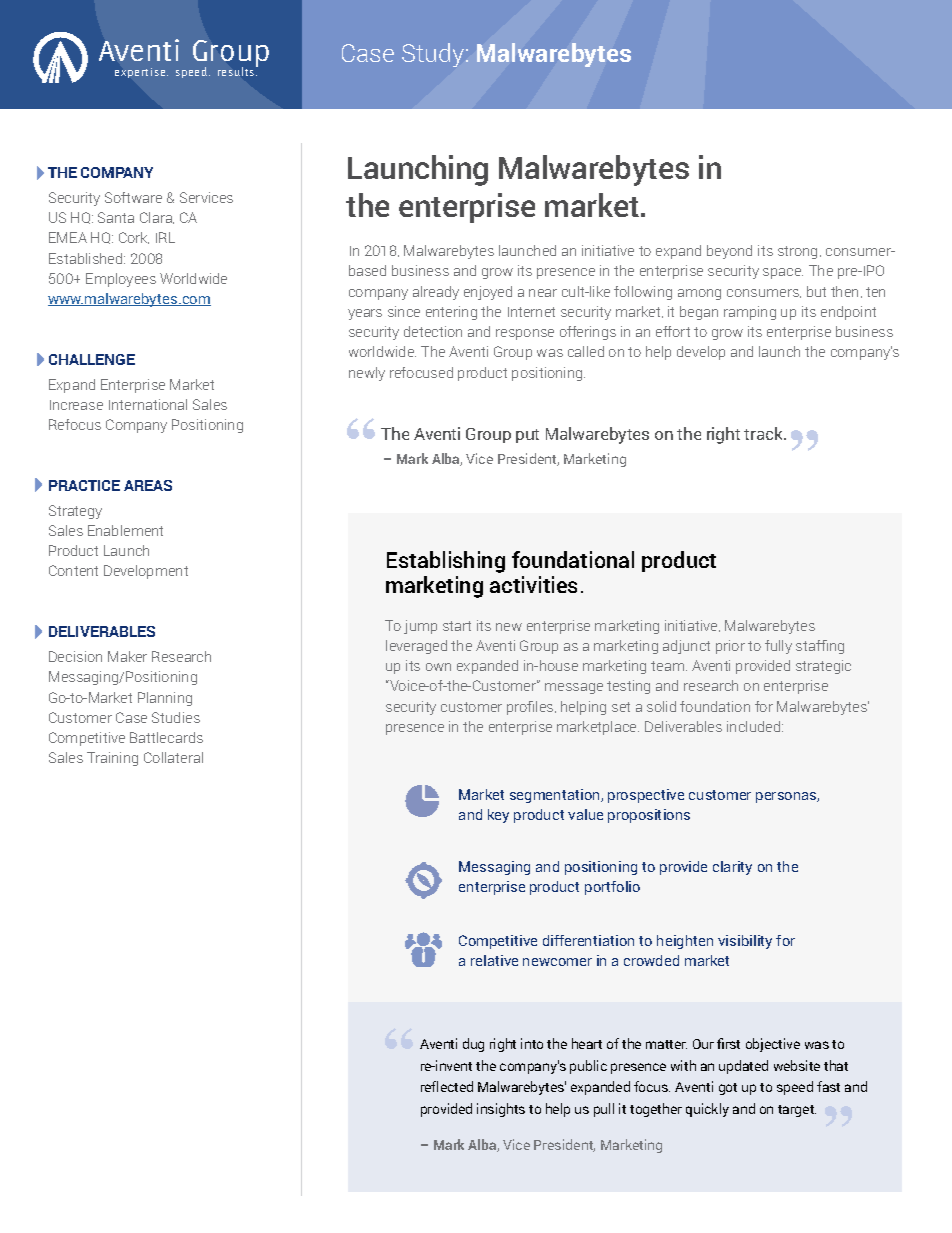 This screenshot has height=1233, width=952. What do you see at coordinates (778, 647) in the screenshot?
I see `fully` at bounding box center [778, 647].
